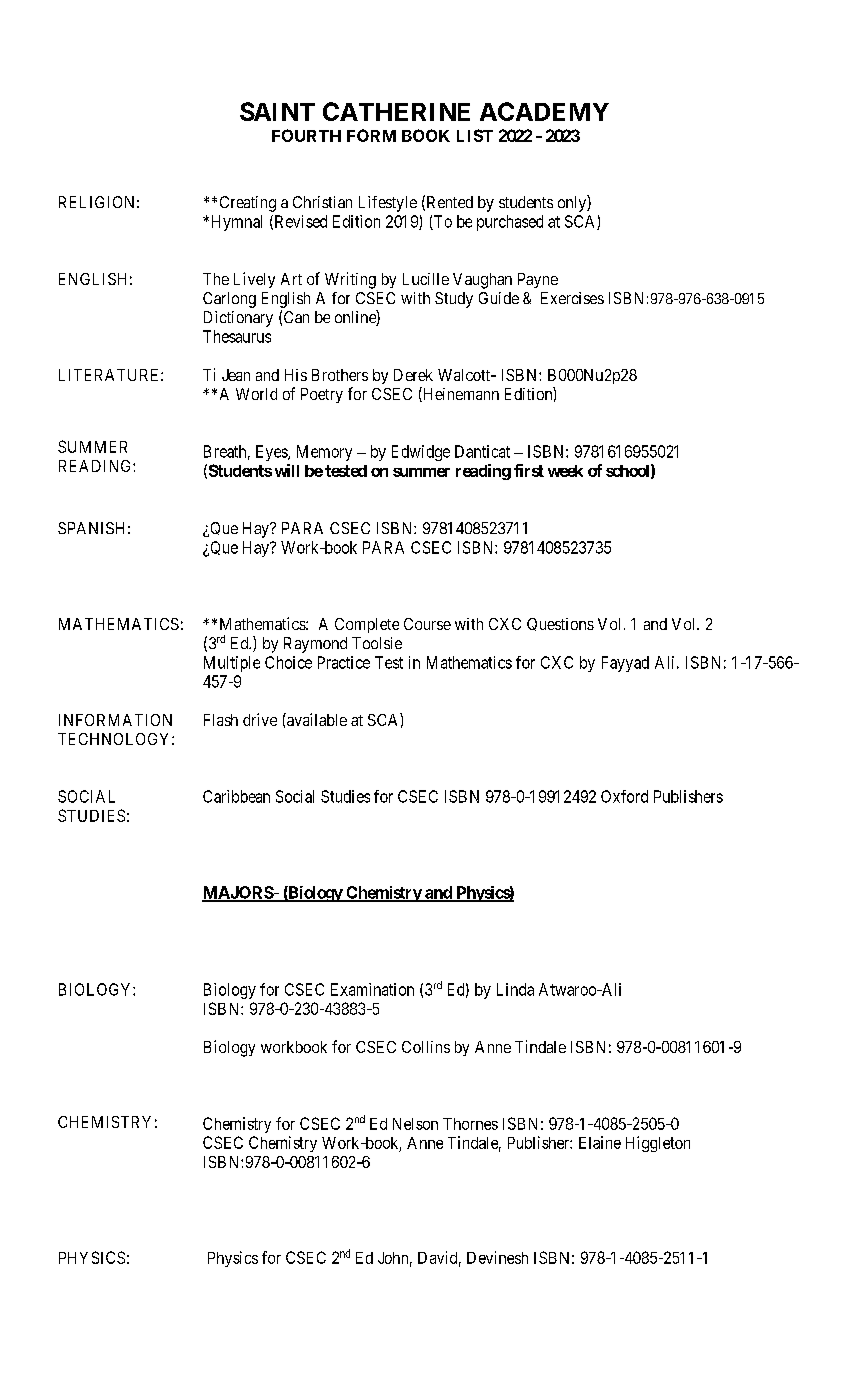  I want to click on Eyes, so click(272, 453).
